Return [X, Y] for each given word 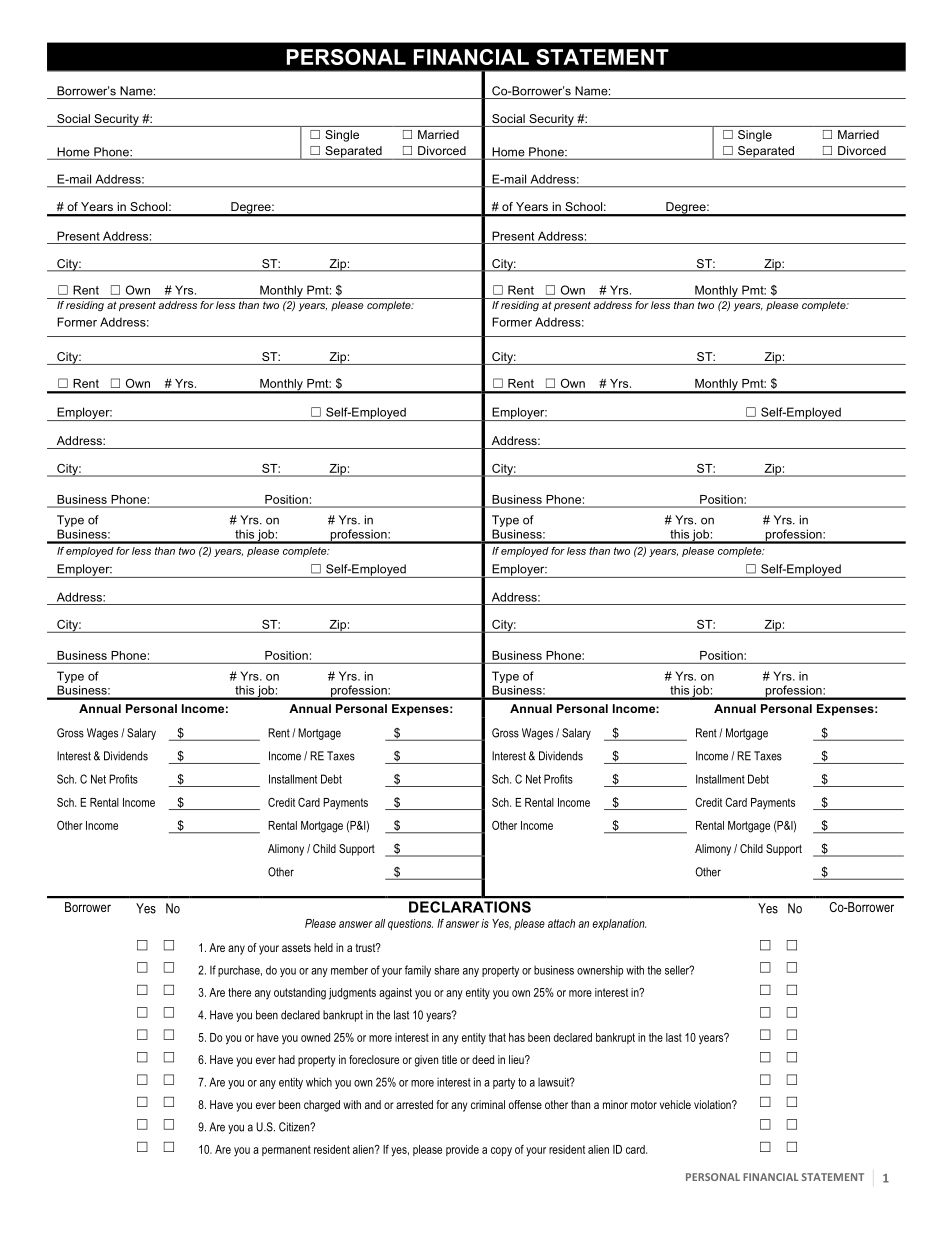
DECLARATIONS [470, 907]
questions [410, 924]
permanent [286, 1150]
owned [315, 1037]
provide [462, 1150]
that [497, 1037]
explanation [619, 924]
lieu [517, 1059]
